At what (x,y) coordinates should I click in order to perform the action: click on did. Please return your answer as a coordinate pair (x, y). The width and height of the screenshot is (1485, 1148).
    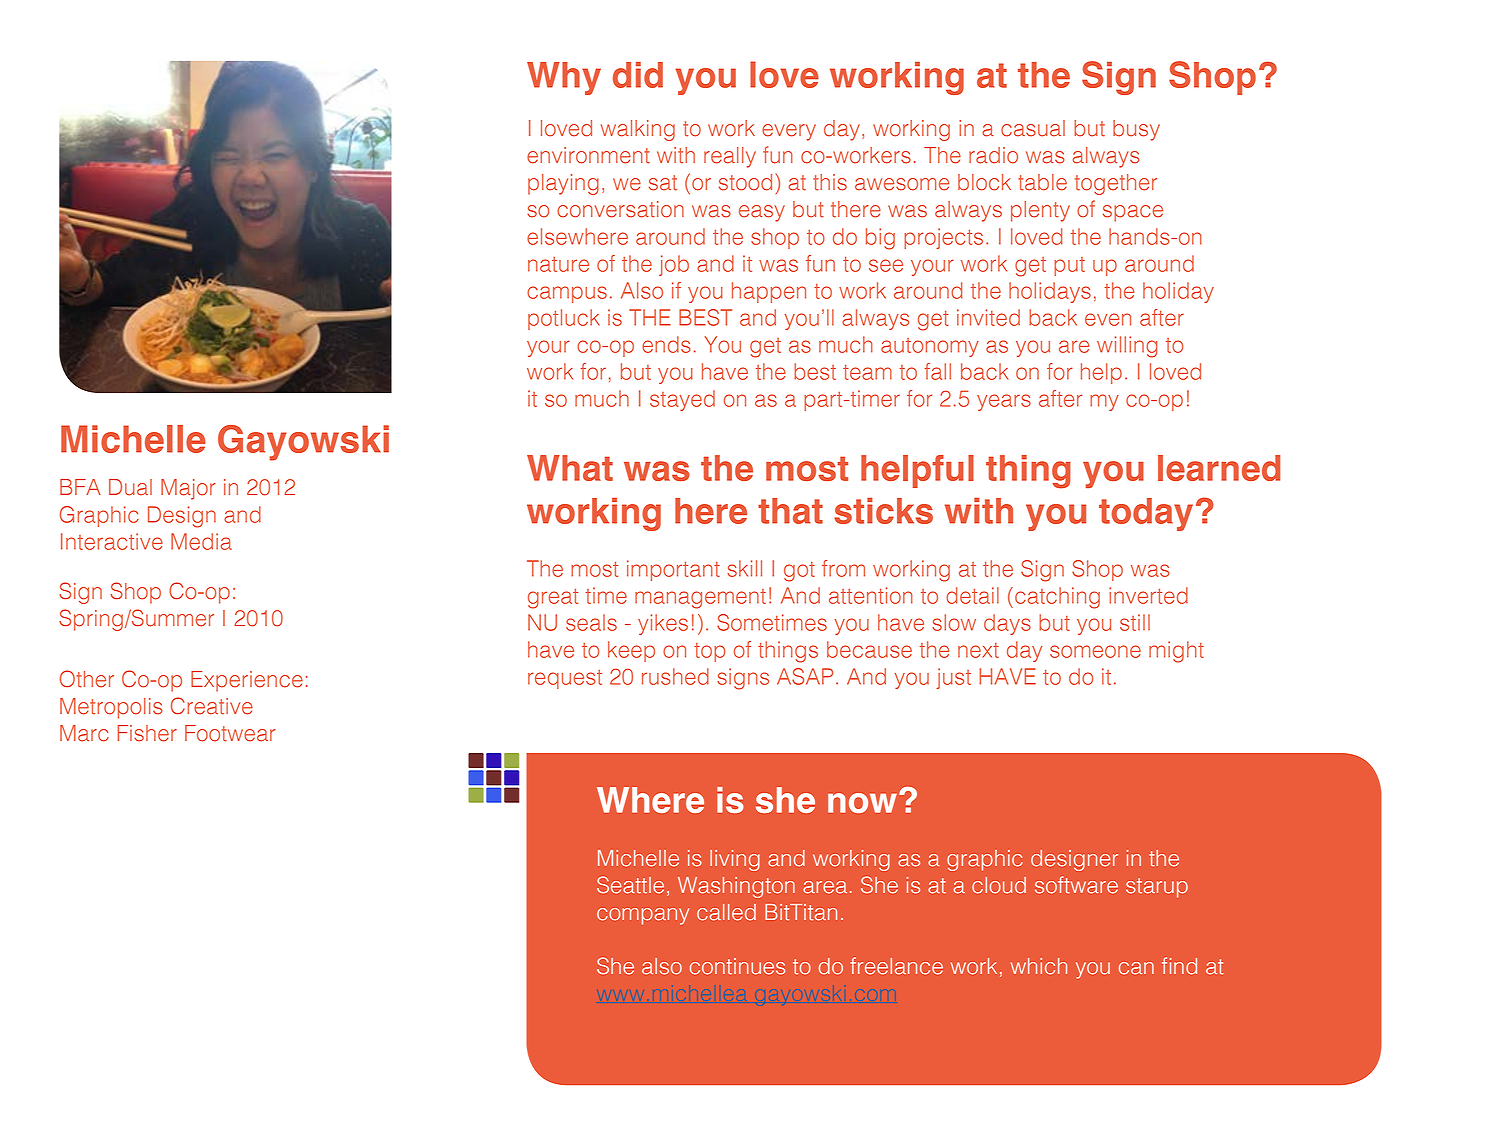
    Looking at the image, I should click on (638, 75).
